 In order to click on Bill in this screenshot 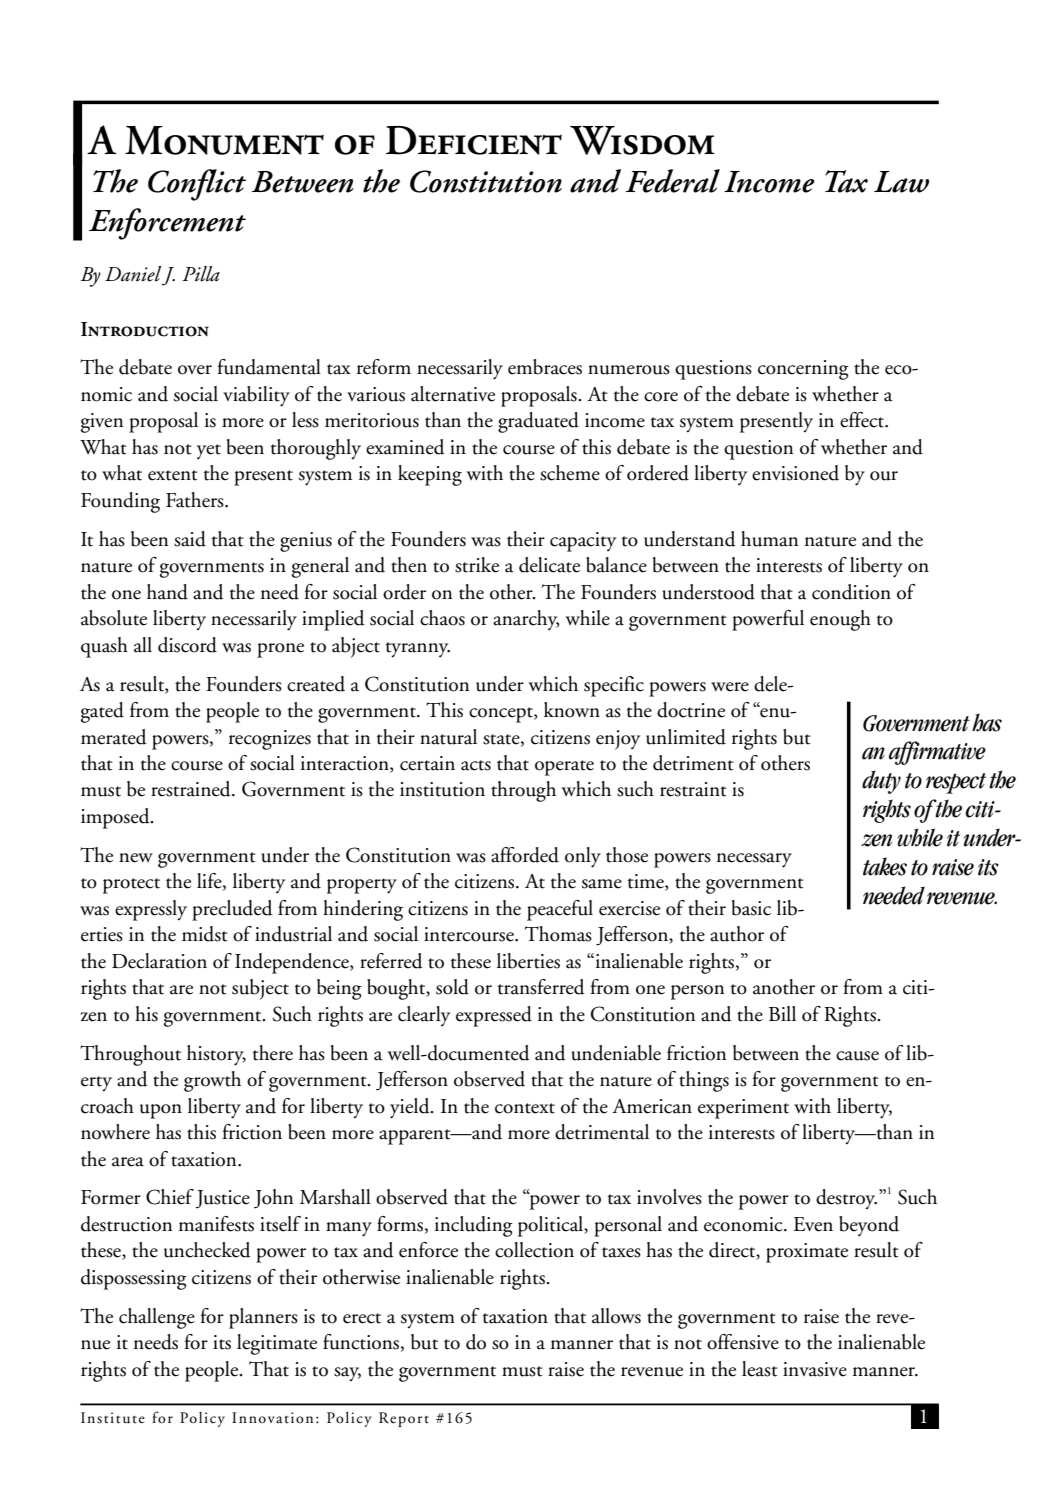, I will do `click(782, 1013)`.
